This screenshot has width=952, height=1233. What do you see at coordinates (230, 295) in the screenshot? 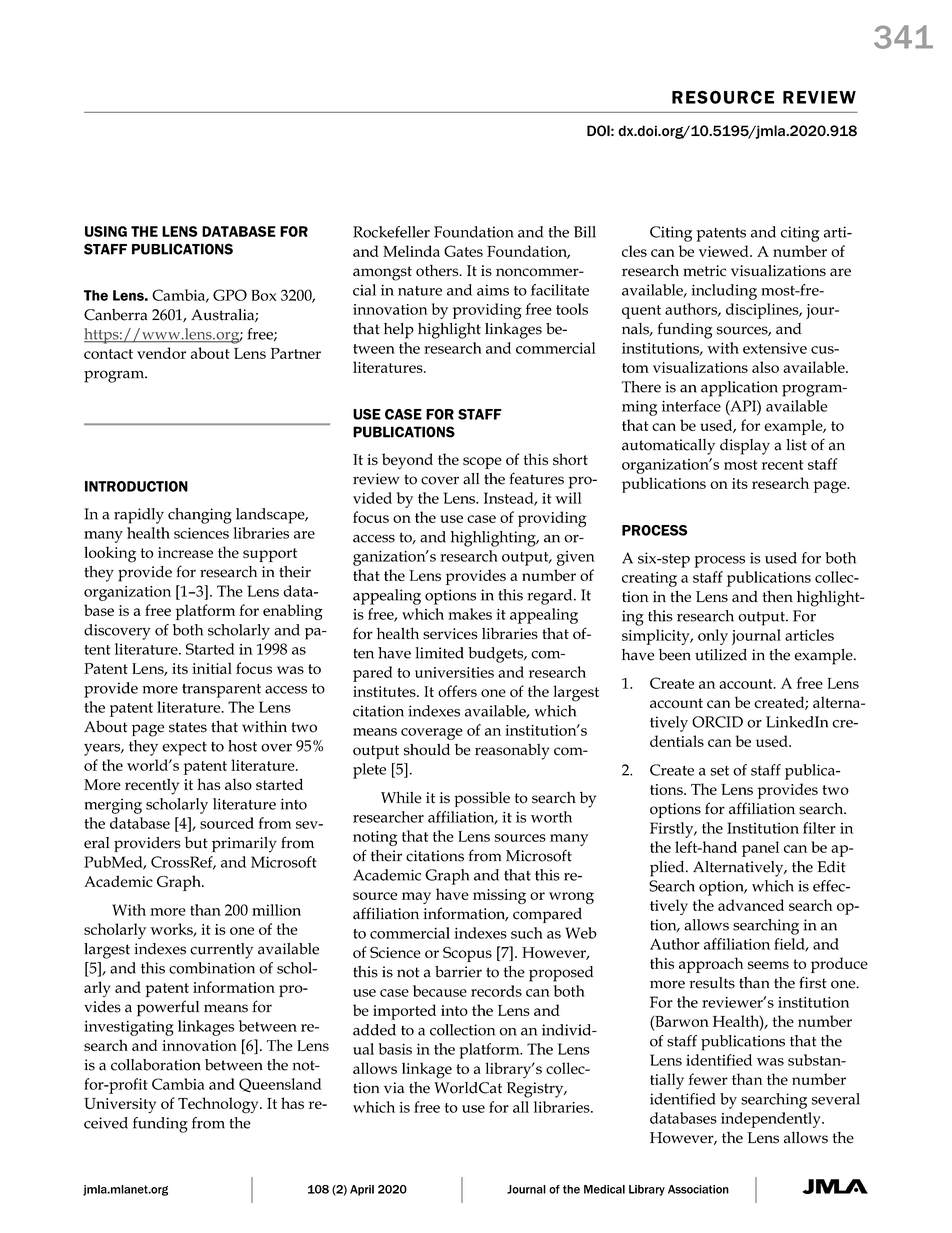
I see `GPO` at bounding box center [230, 295].
